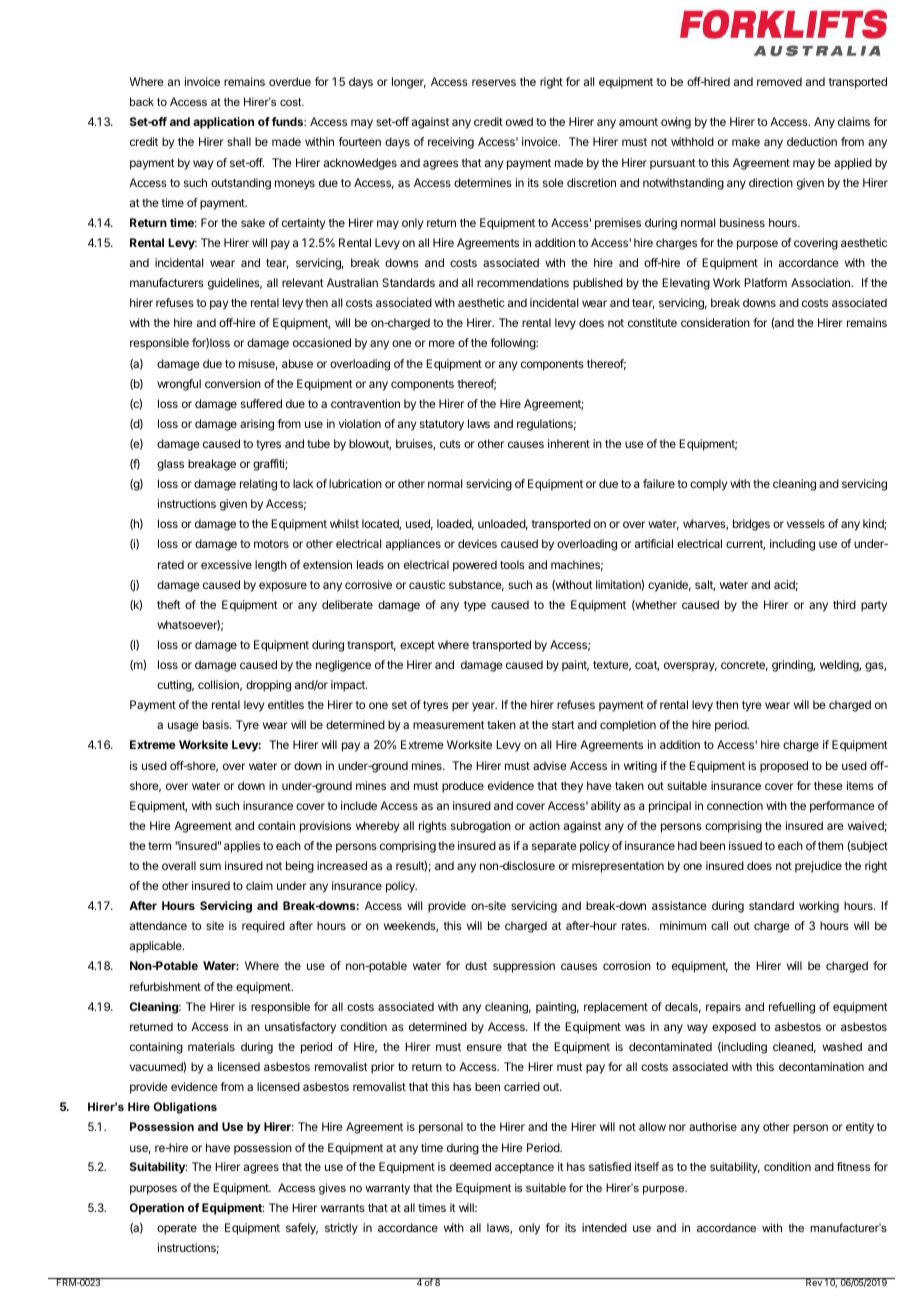 This image has width=924, height=1308. What do you see at coordinates (745, 845) in the image?
I see `issued` at bounding box center [745, 845].
